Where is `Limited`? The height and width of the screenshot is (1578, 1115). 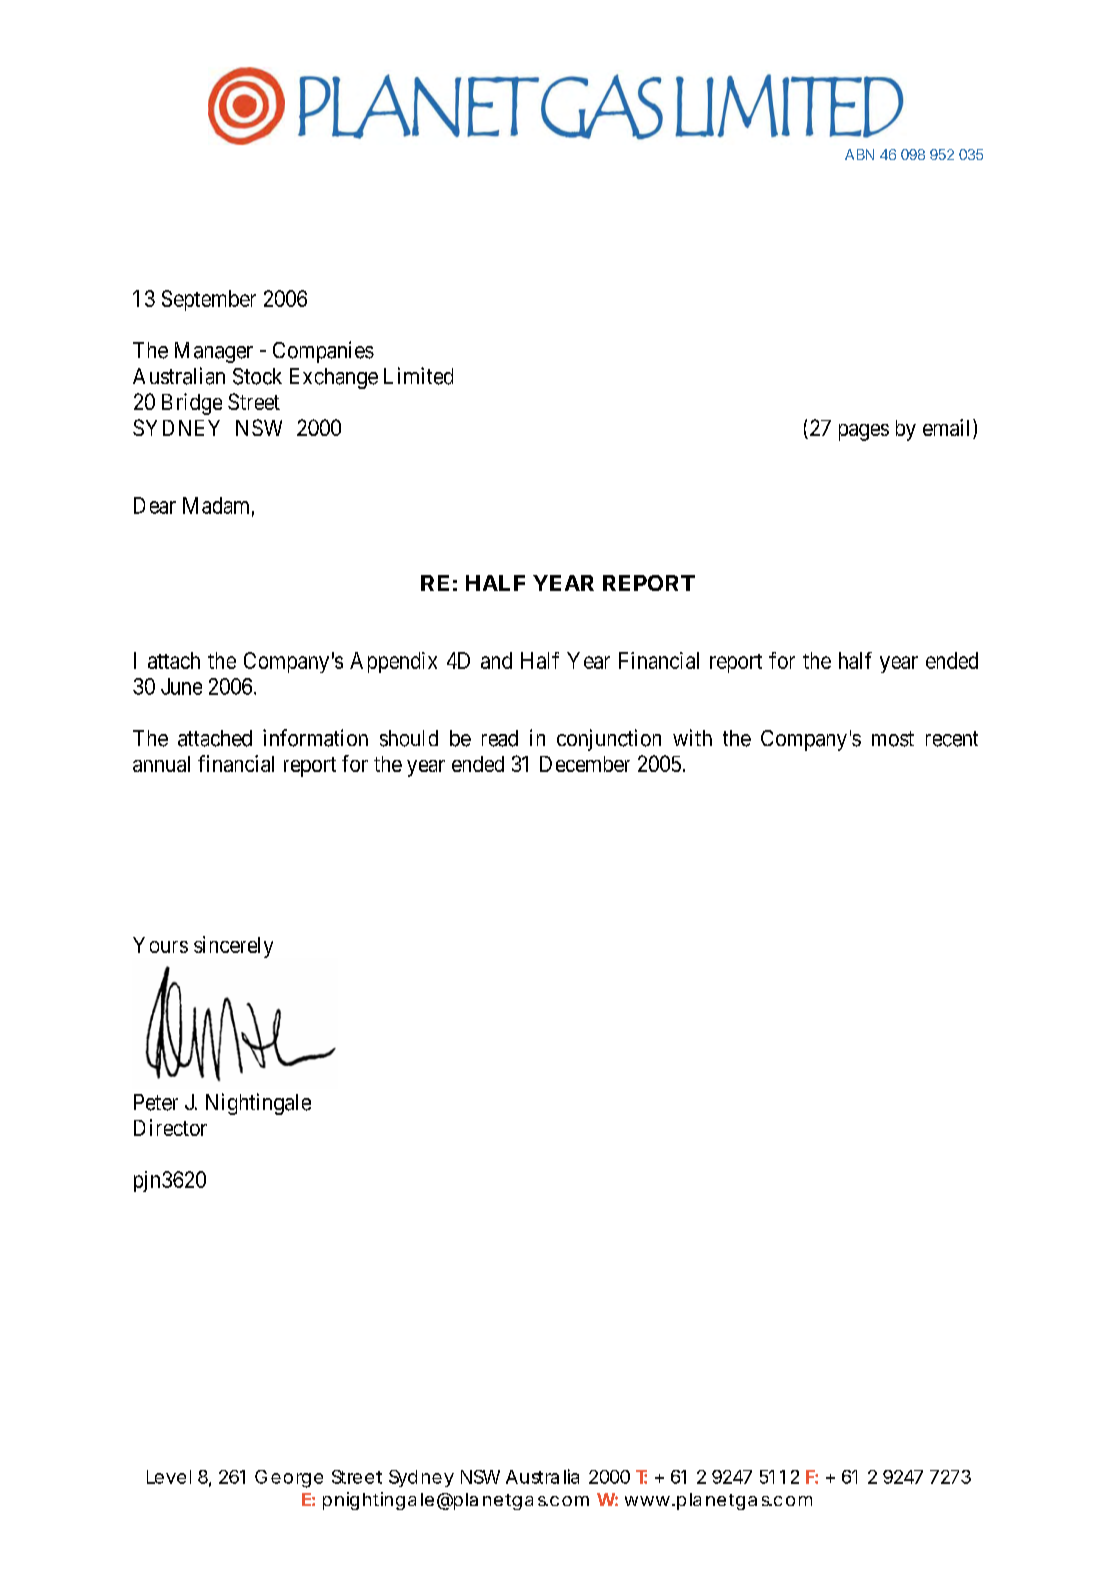
Limited is located at coordinates (418, 376).
